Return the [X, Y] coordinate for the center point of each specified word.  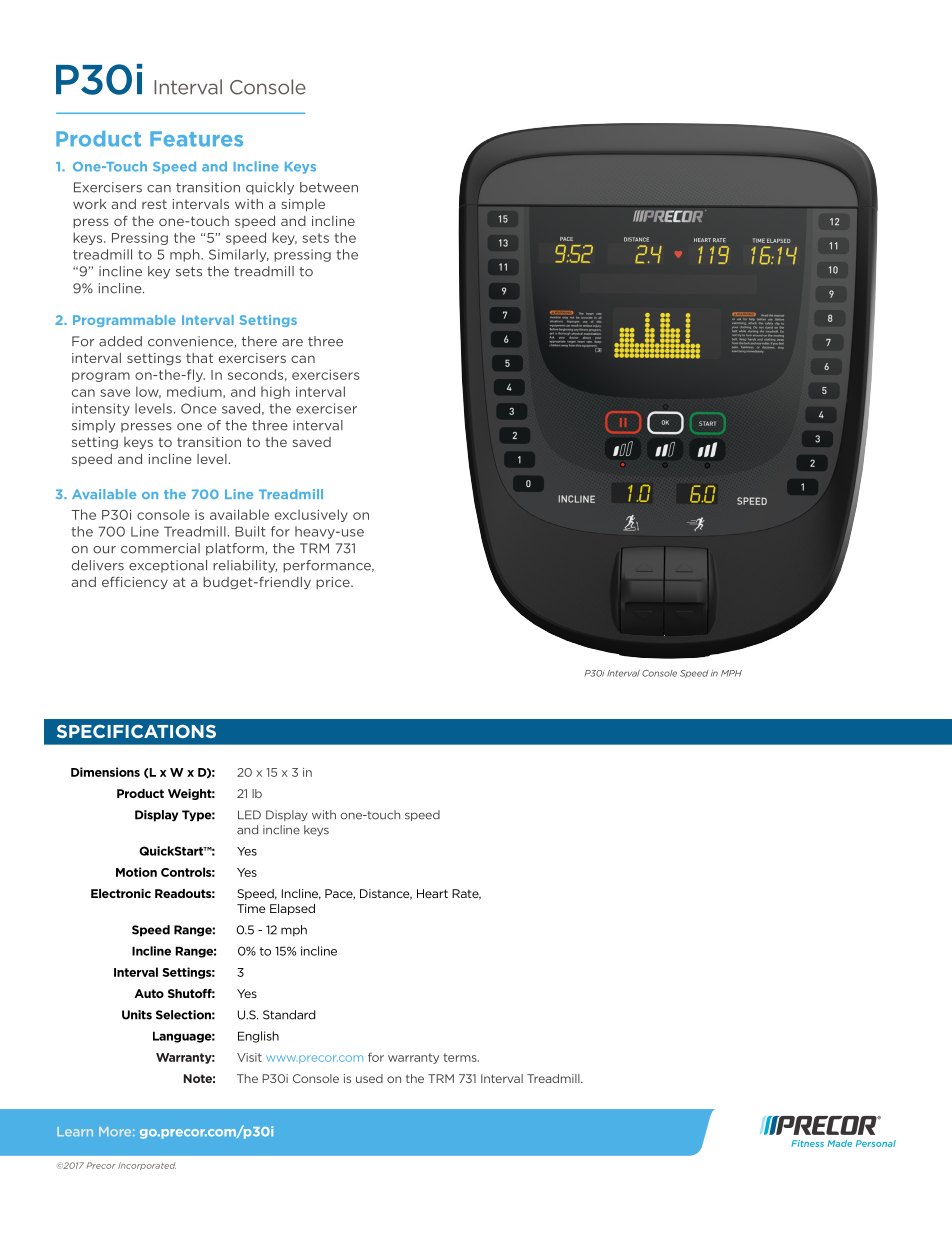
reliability [245, 566]
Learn [75, 1131]
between [329, 187]
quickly [270, 188]
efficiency [135, 583]
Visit [249, 1057]
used [369, 1078]
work [90, 204]
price [334, 583]
